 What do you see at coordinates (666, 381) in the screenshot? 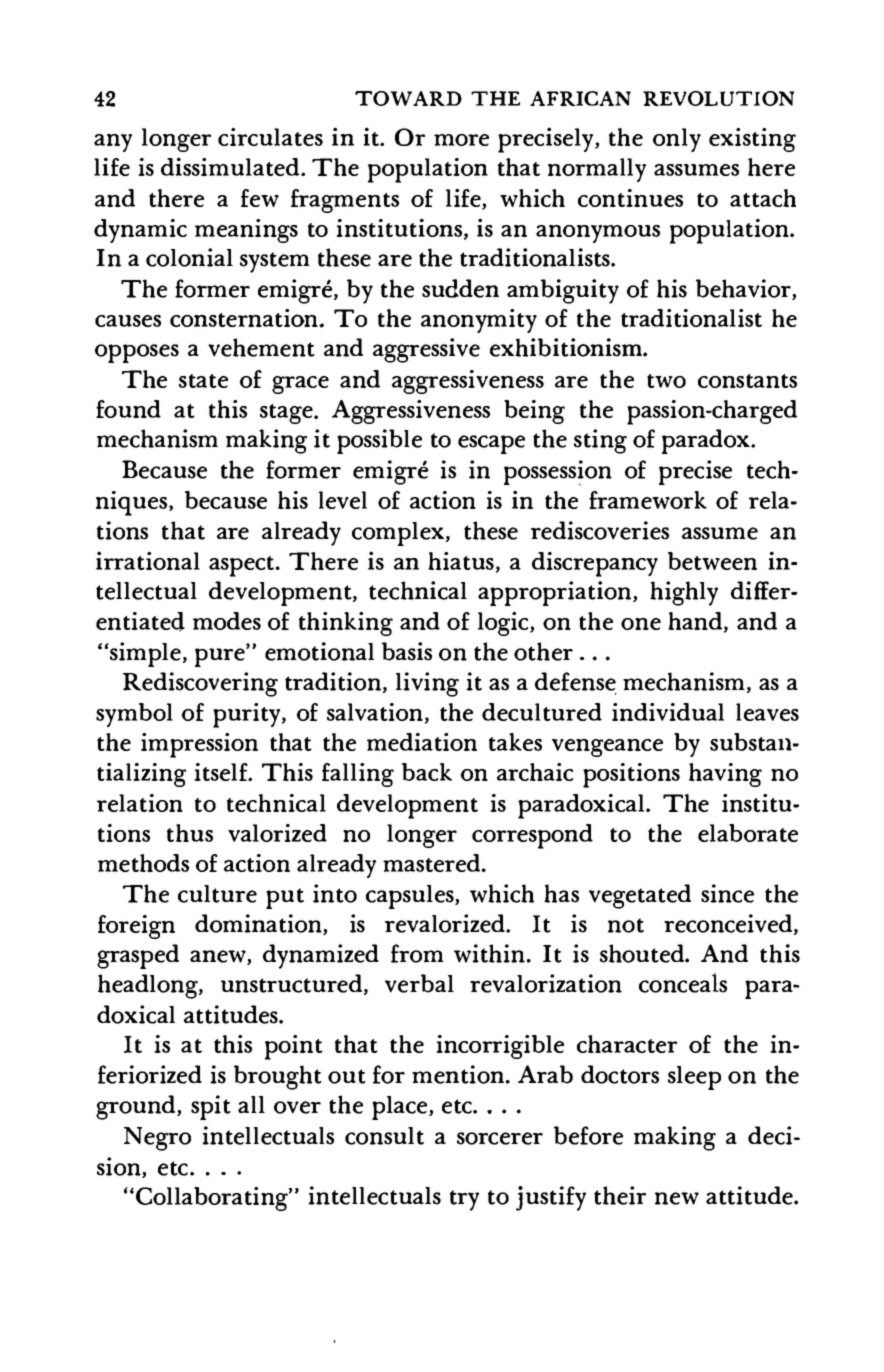
I see `two` at bounding box center [666, 381].
